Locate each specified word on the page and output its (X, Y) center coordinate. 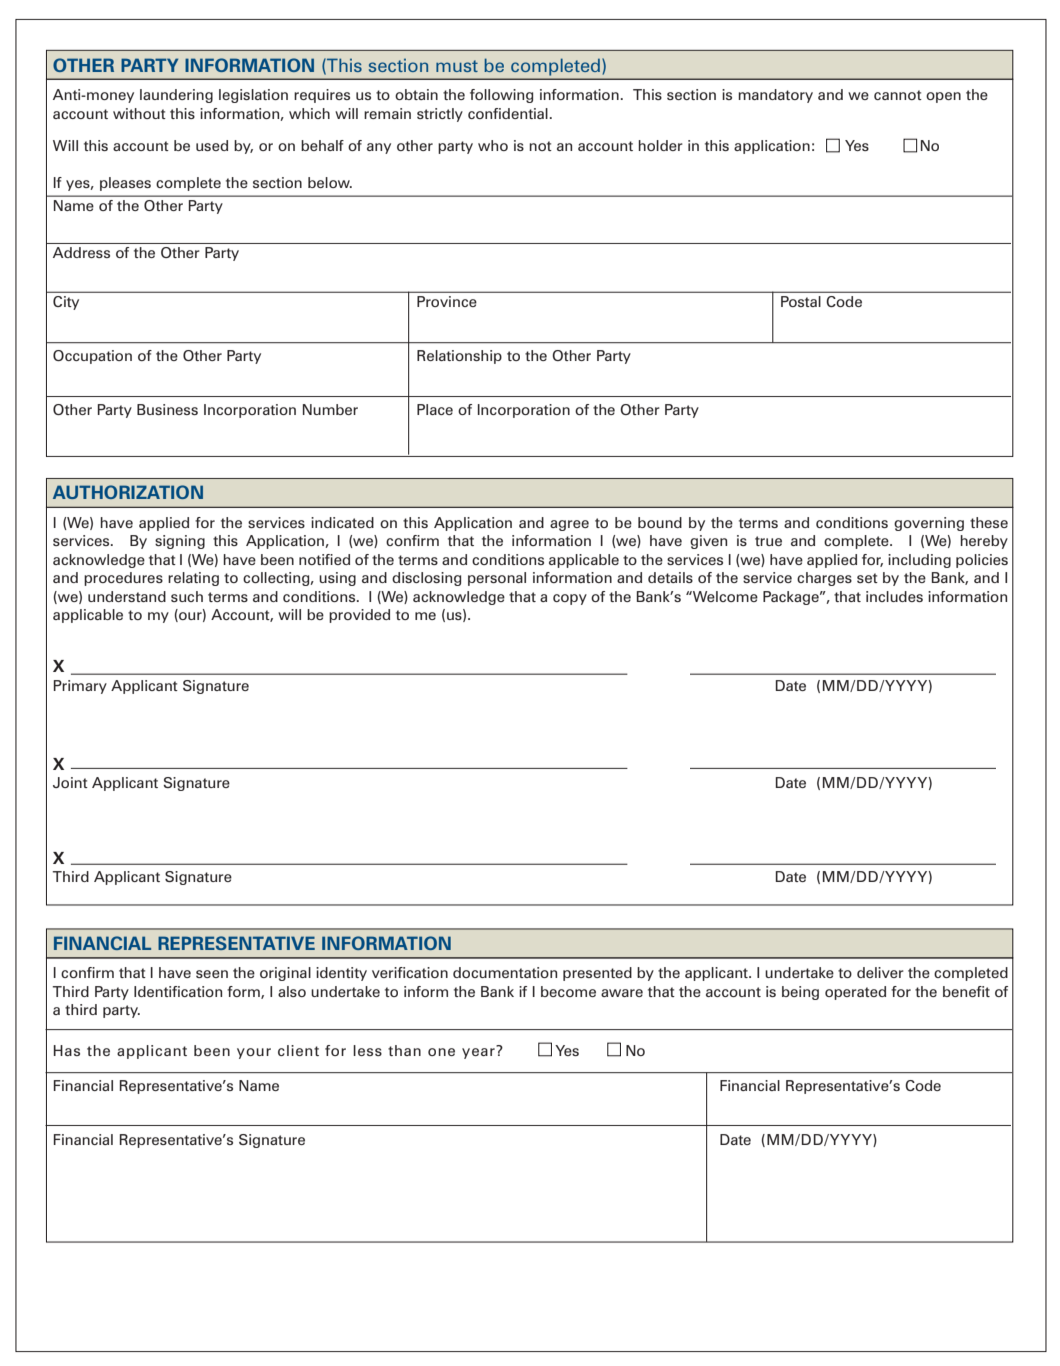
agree (569, 525)
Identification (178, 991)
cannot (898, 95)
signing (180, 542)
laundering (176, 96)
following (501, 96)
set (867, 578)
